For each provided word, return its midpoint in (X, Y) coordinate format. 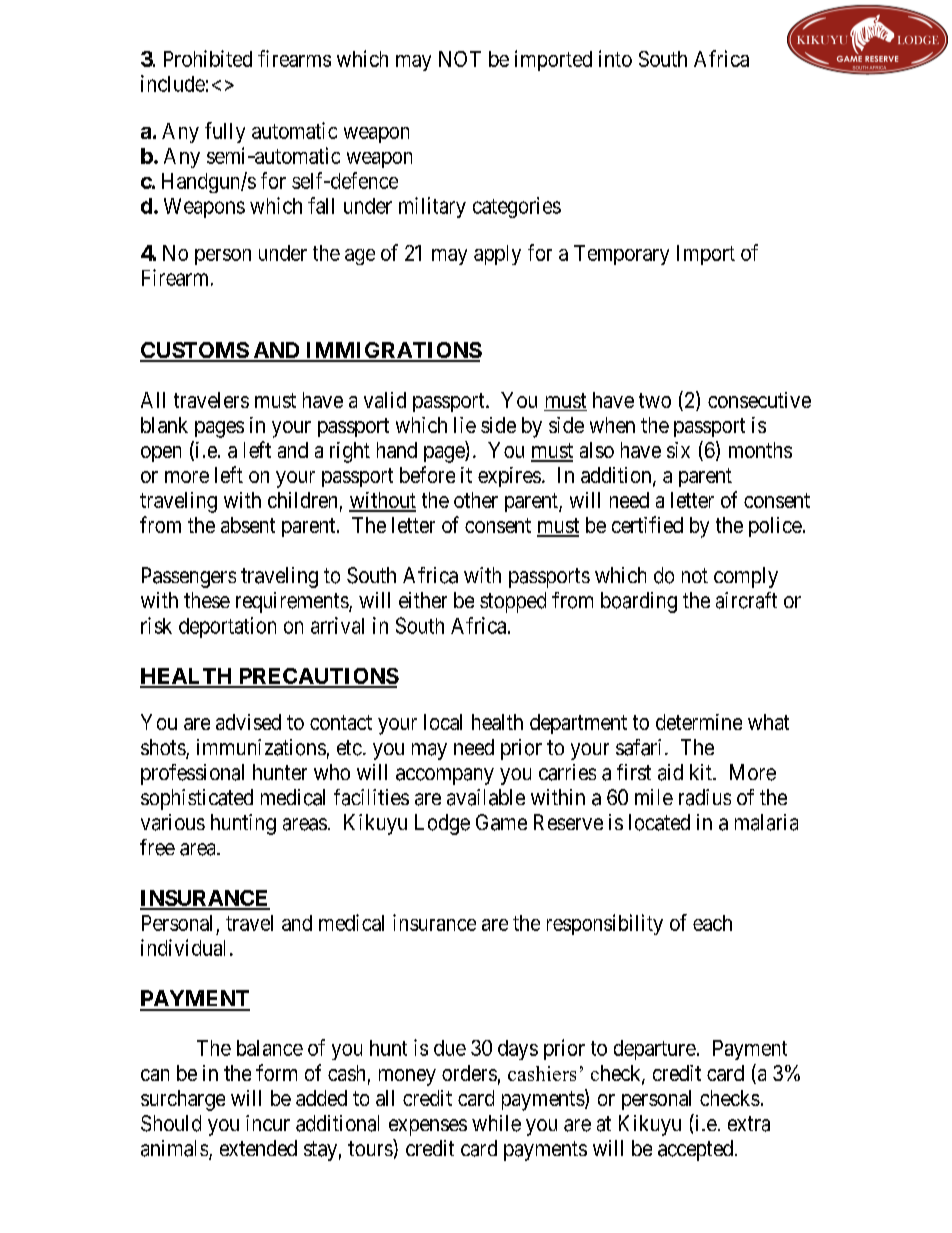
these (207, 600)
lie (465, 425)
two (655, 400)
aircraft (746, 600)
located (659, 822)
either (423, 600)
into (615, 58)
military (432, 207)
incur (268, 1123)
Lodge (442, 824)
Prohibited (208, 58)
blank (164, 425)
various (173, 822)
